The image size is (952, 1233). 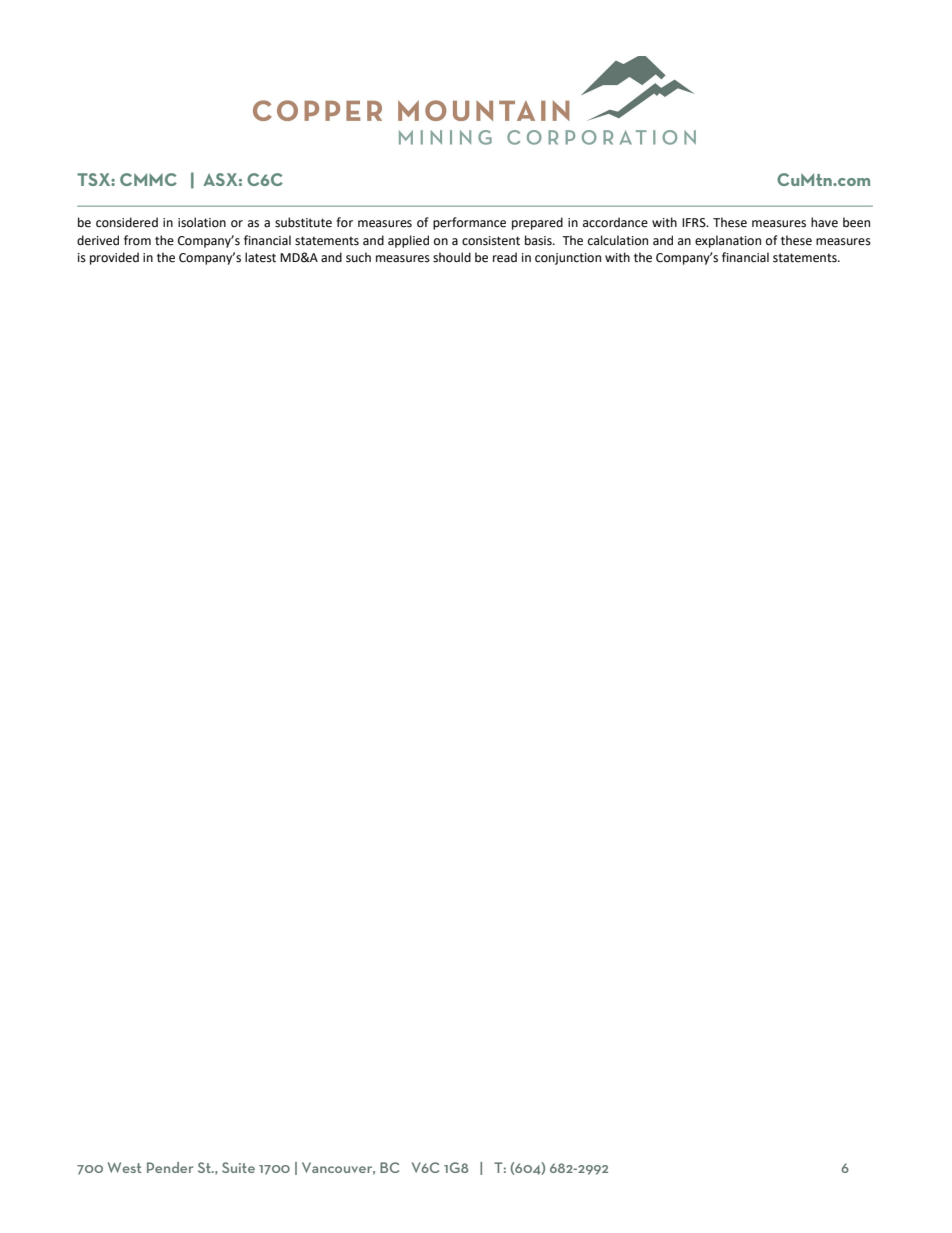 I want to click on read, so click(x=505, y=257).
